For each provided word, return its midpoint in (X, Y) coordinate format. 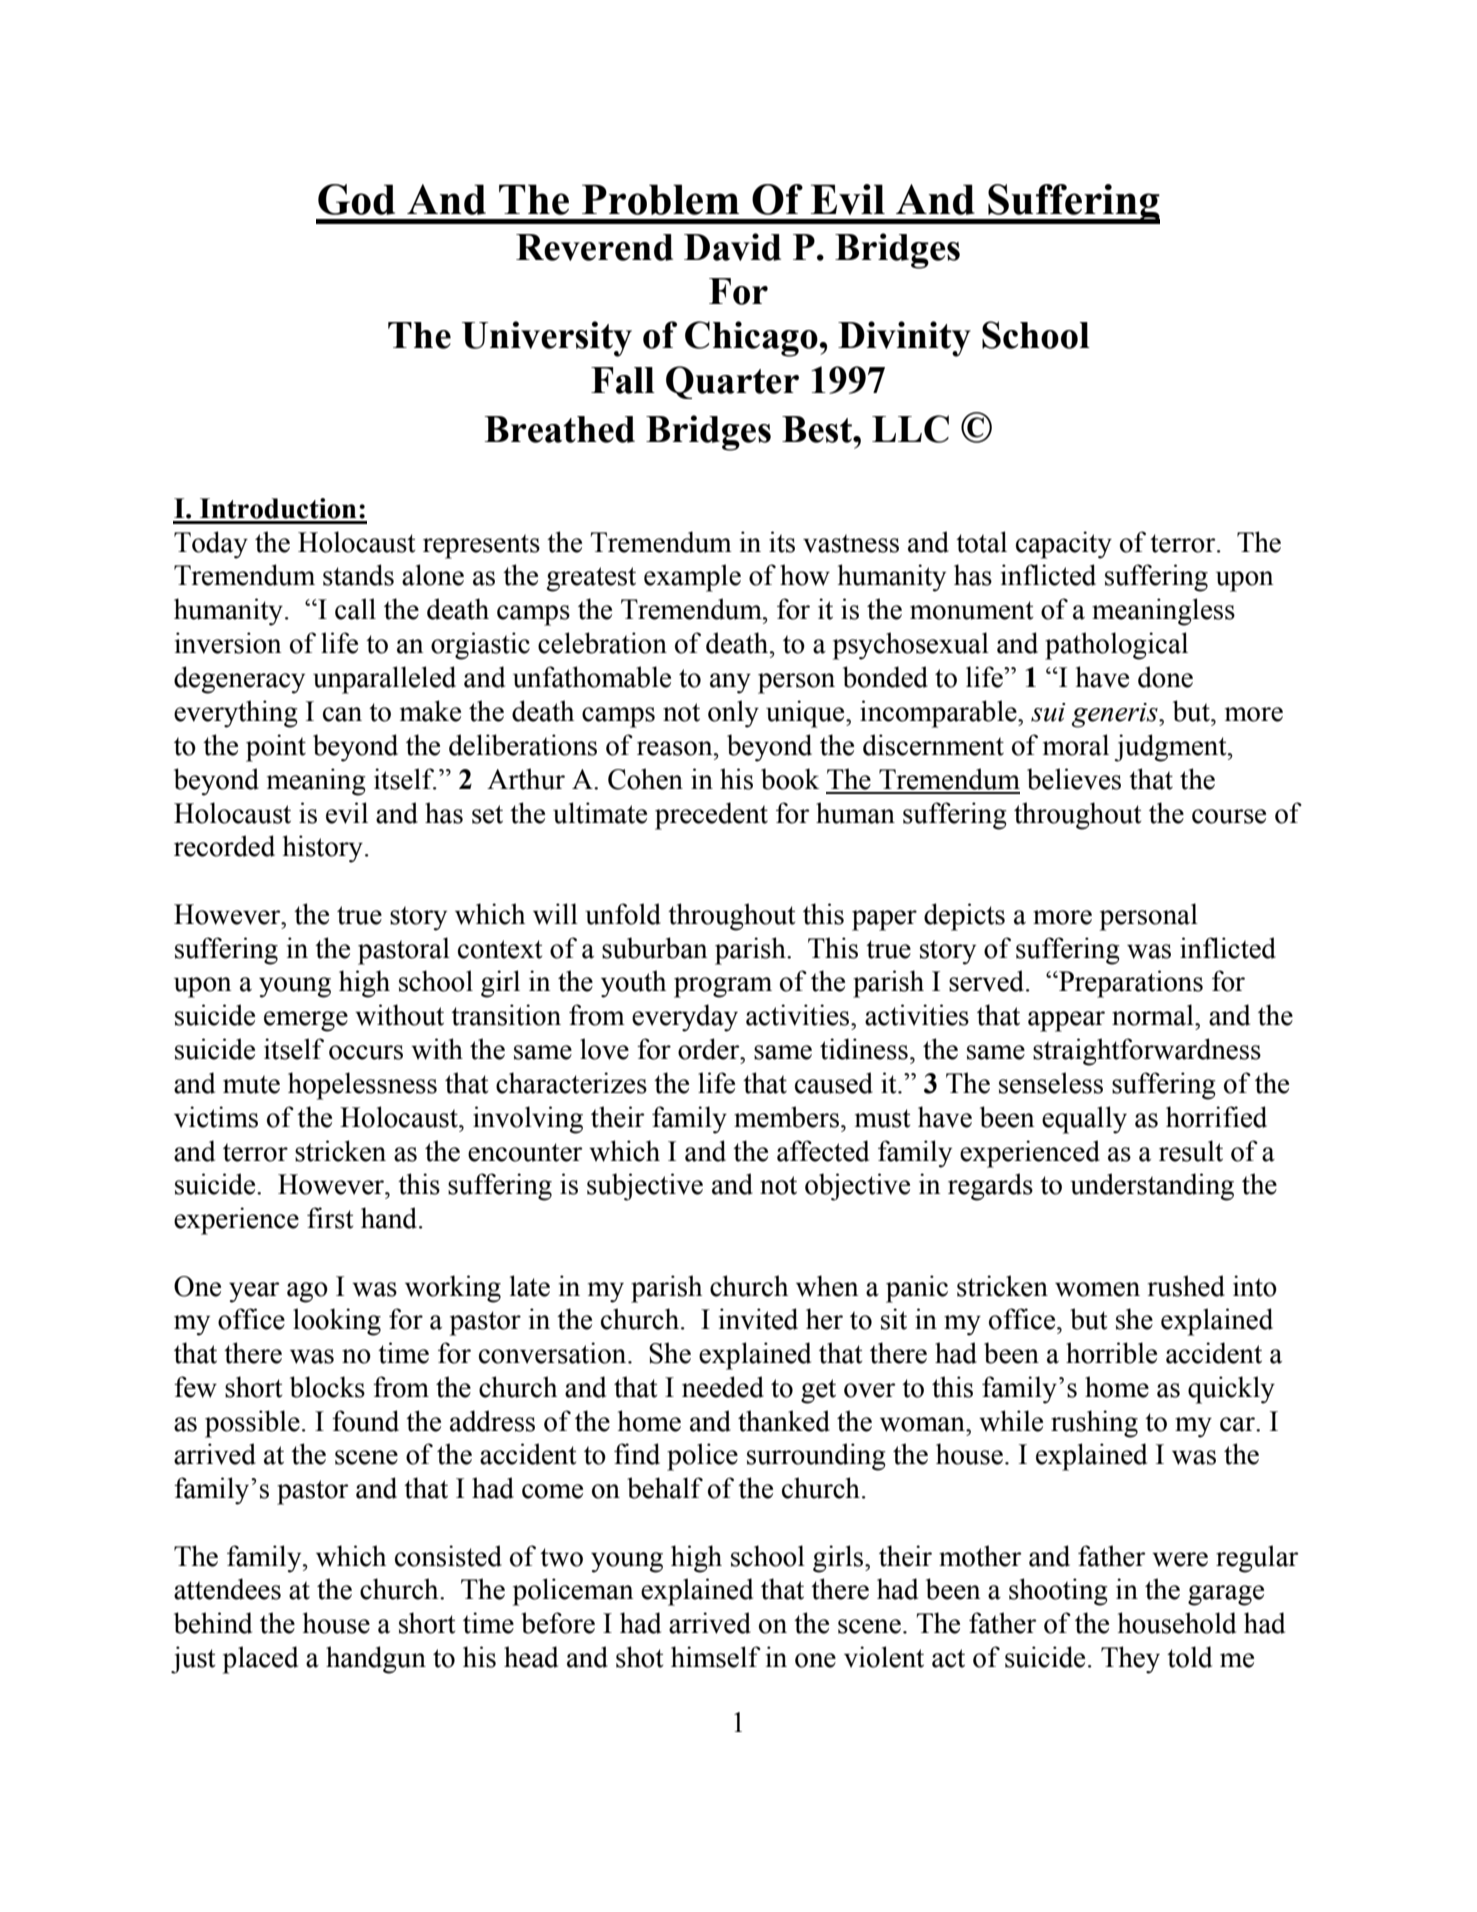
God (356, 199)
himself (716, 1657)
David (732, 247)
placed (260, 1660)
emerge (306, 1021)
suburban (655, 948)
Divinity (904, 339)
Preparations (1130, 984)
